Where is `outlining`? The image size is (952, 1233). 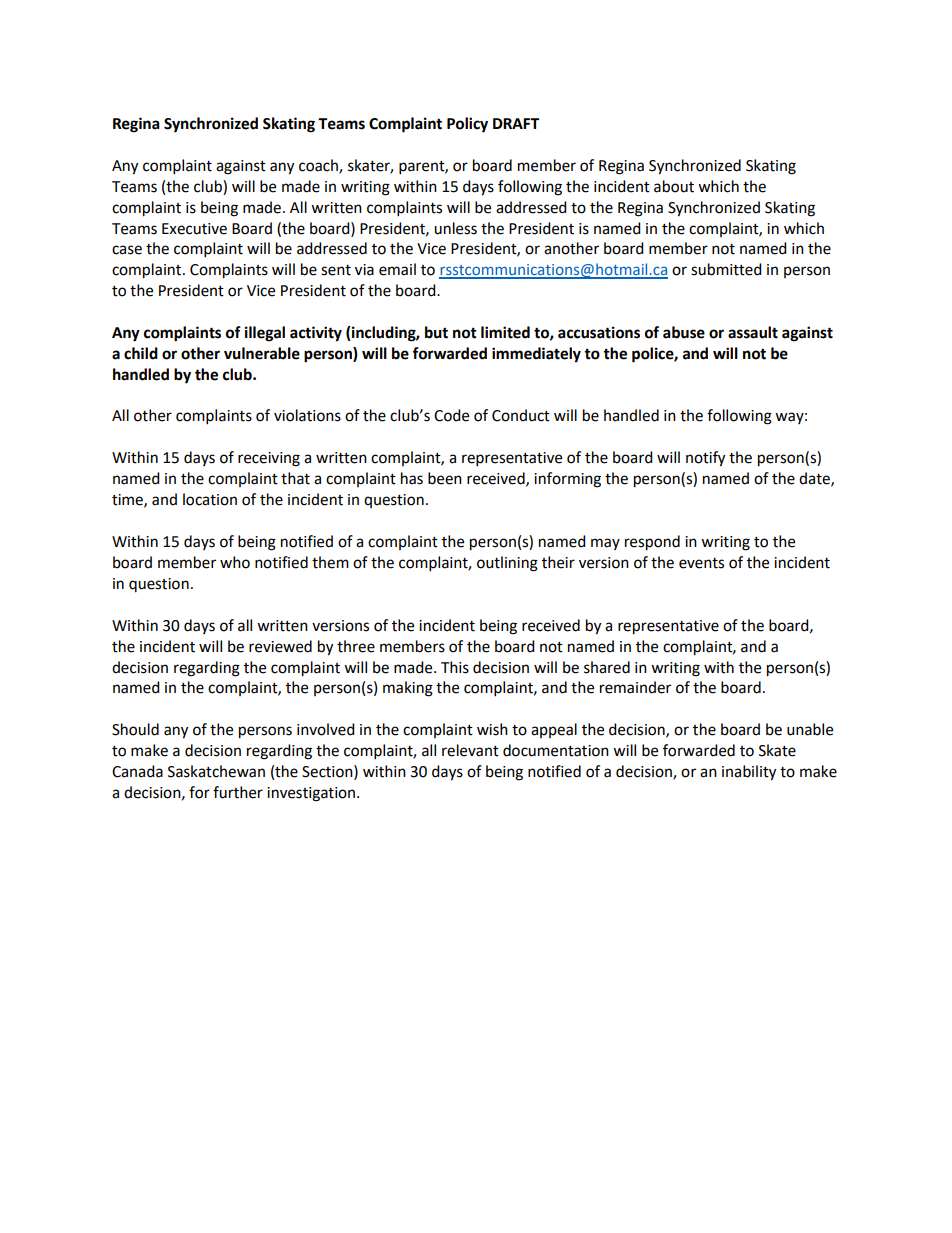
outlining is located at coordinates (507, 564).
